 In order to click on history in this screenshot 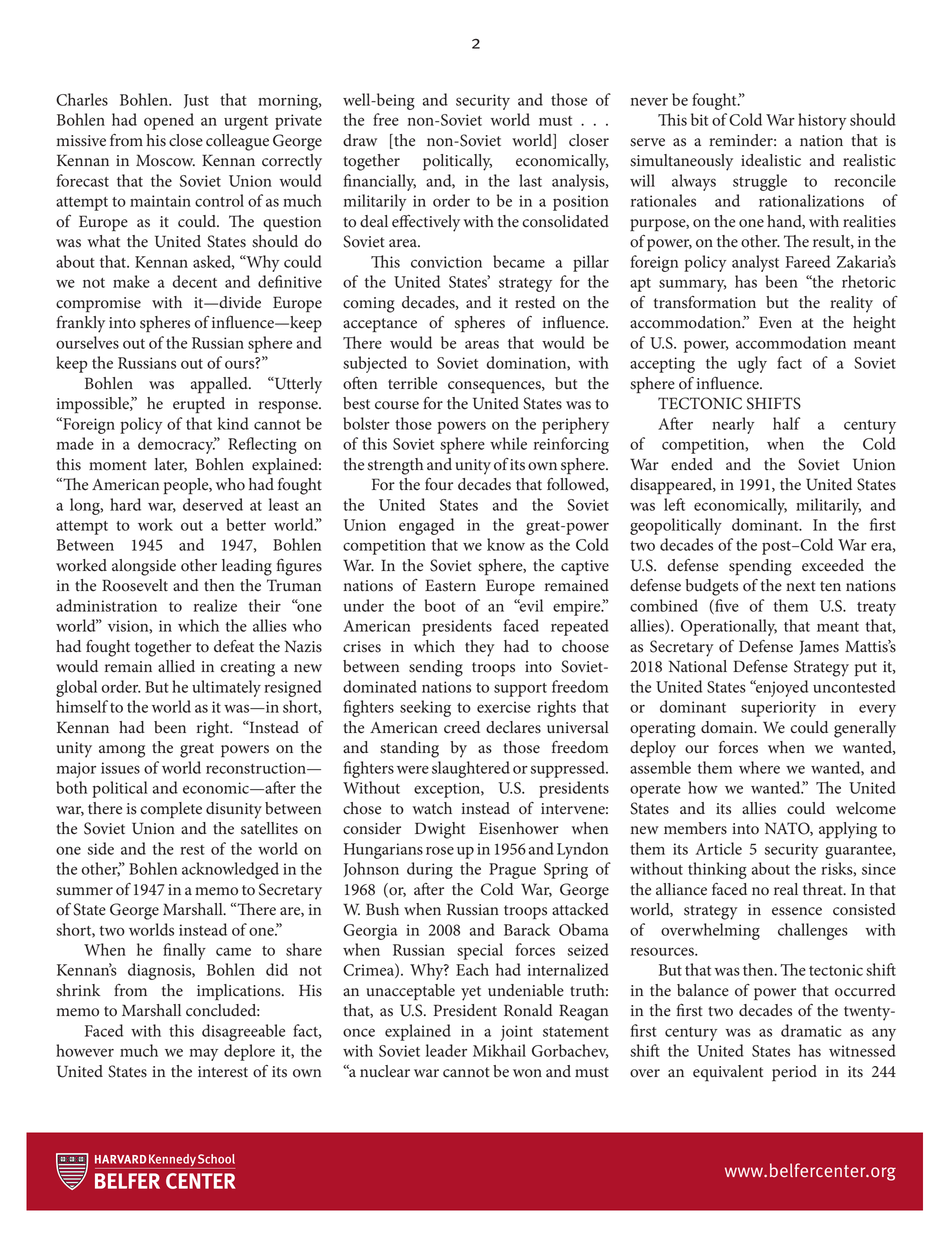, I will do `click(822, 121)`.
